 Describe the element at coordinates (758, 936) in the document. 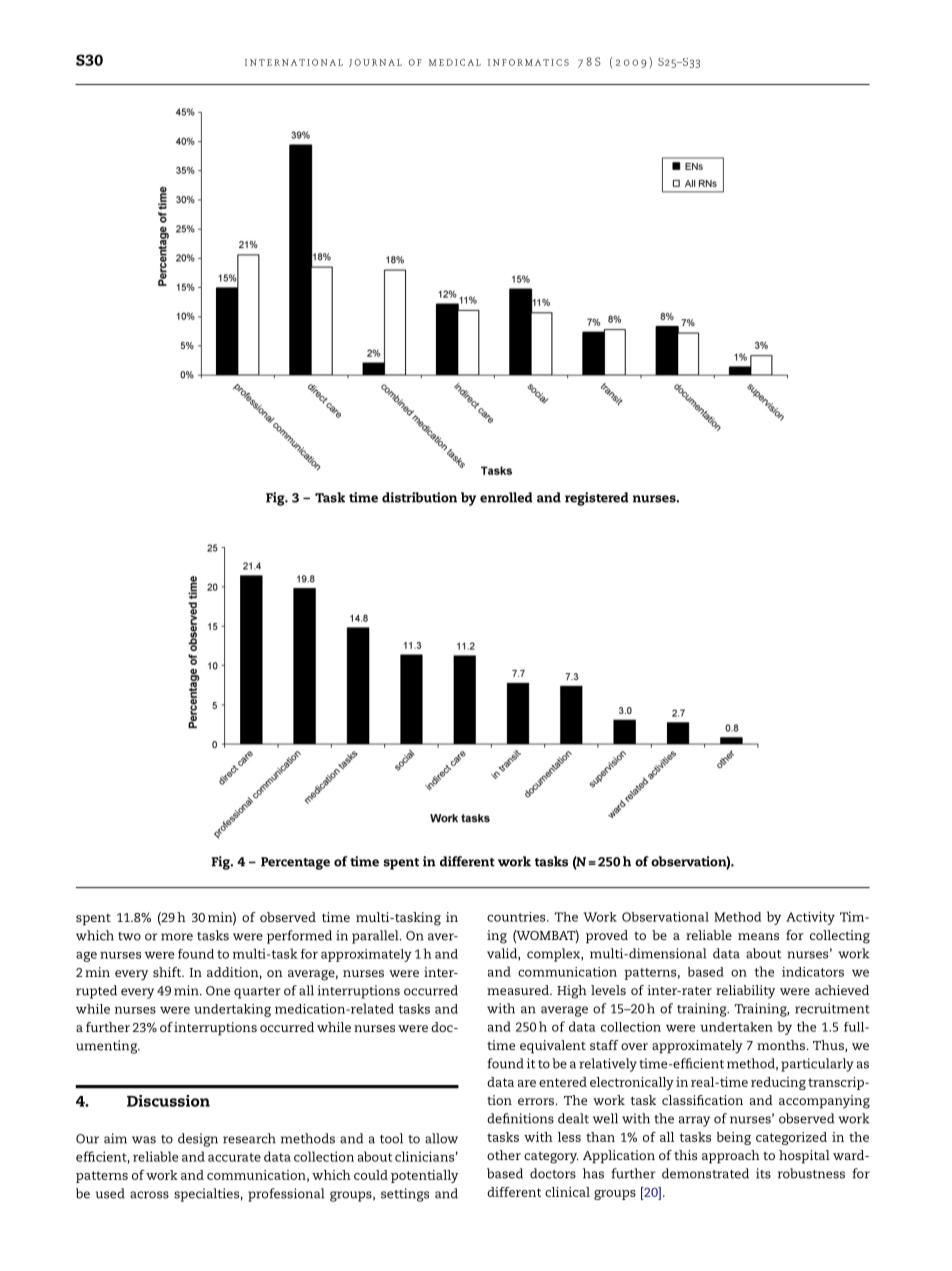

I see `means` at that location.
